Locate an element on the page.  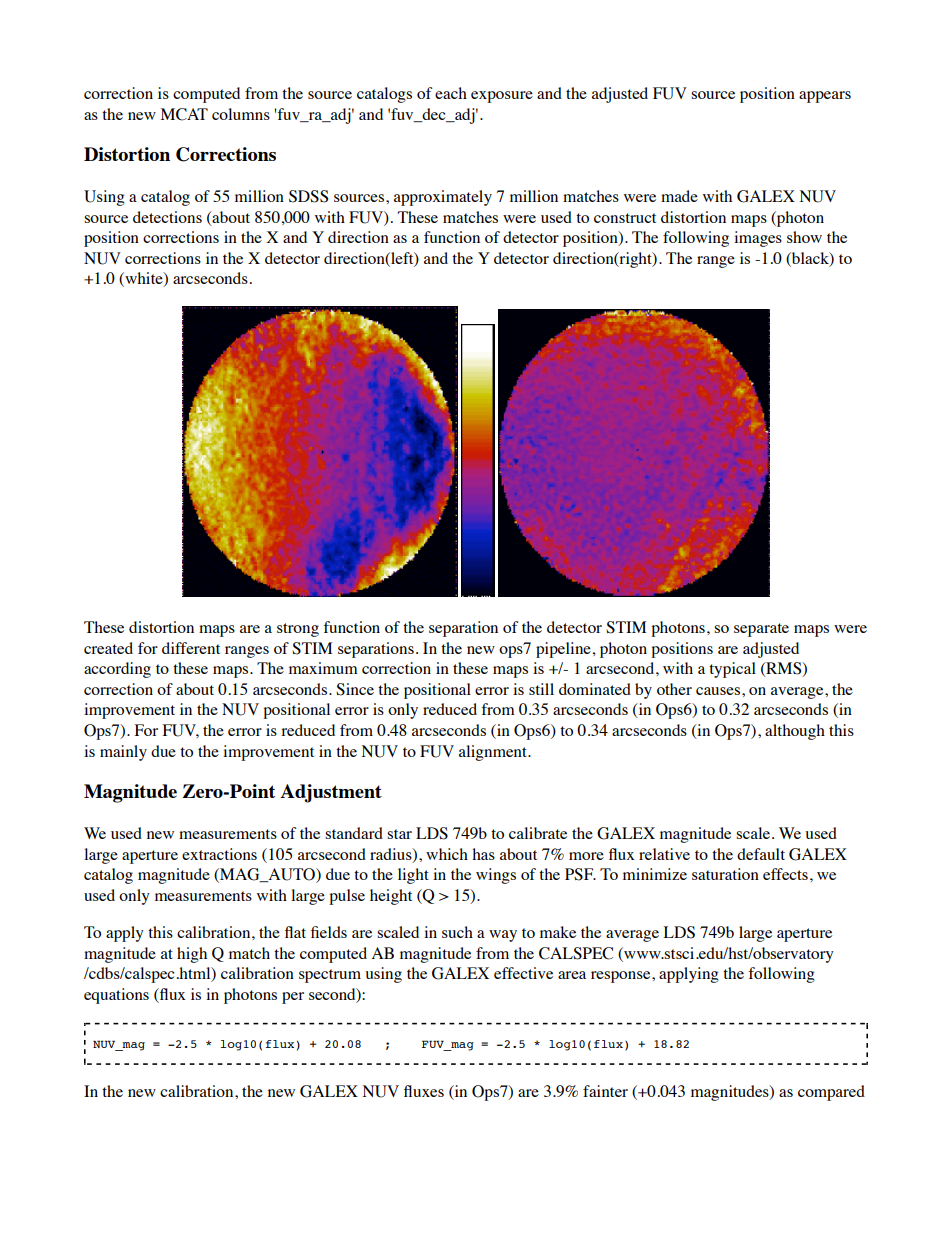
pipeline is located at coordinates (563, 650).
